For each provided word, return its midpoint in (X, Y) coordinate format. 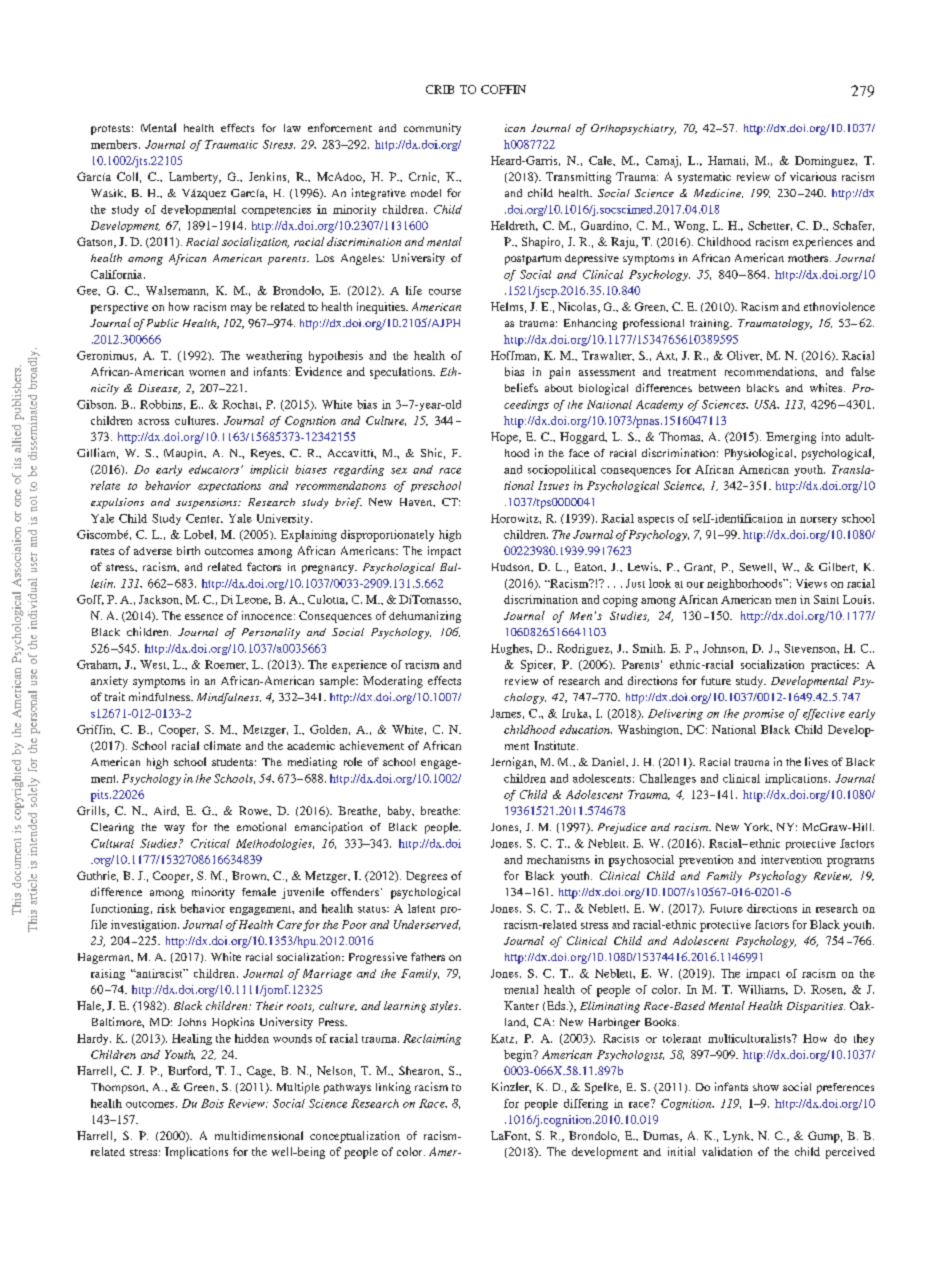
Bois (212, 1103)
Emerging (791, 438)
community (432, 129)
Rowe (255, 811)
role (353, 761)
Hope (505, 438)
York (758, 827)
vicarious (813, 176)
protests (110, 130)
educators (214, 469)
